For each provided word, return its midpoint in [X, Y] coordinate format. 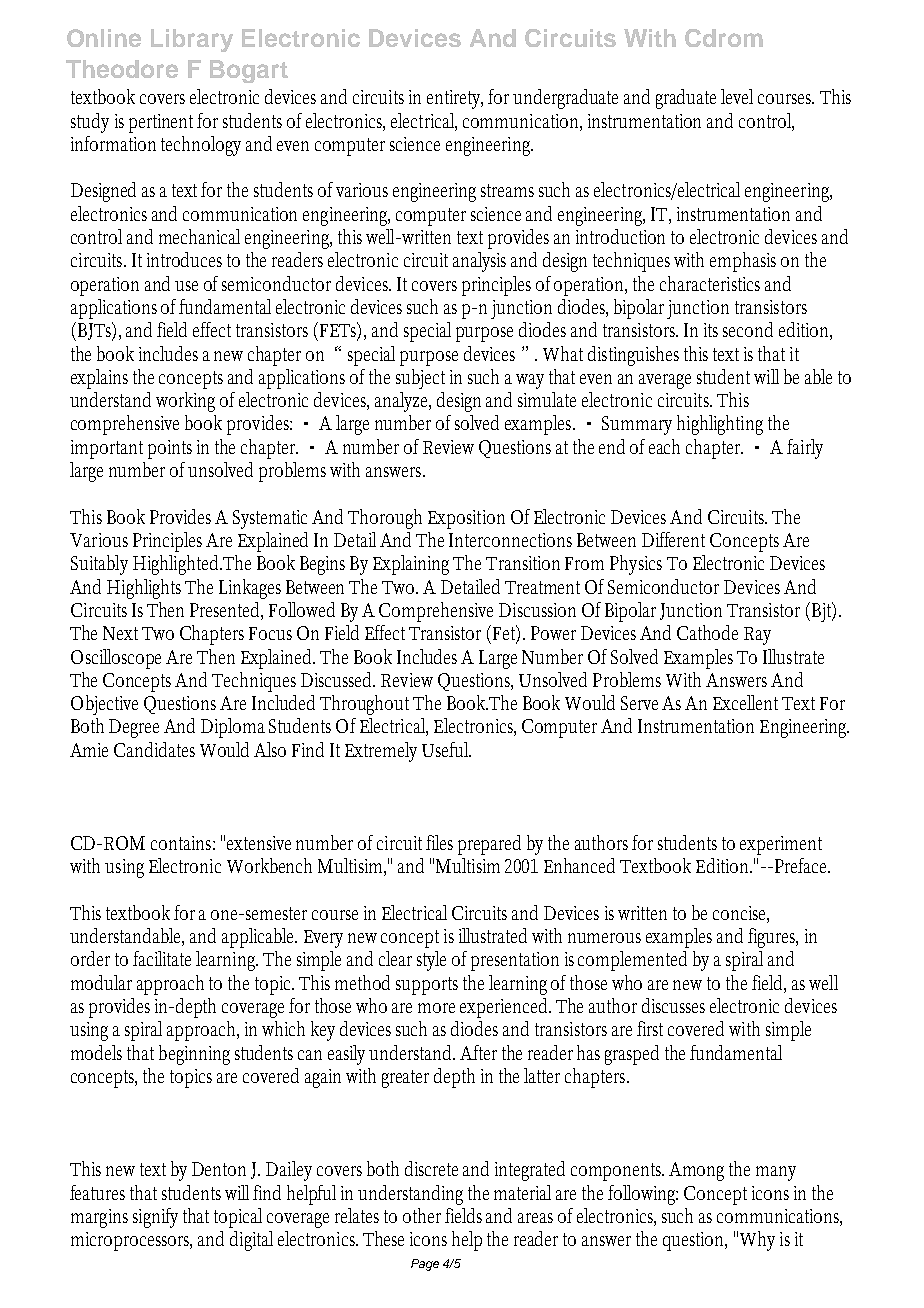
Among [696, 1171]
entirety [455, 99]
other [422, 1215]
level [737, 96]
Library [192, 40]
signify [155, 1218]
